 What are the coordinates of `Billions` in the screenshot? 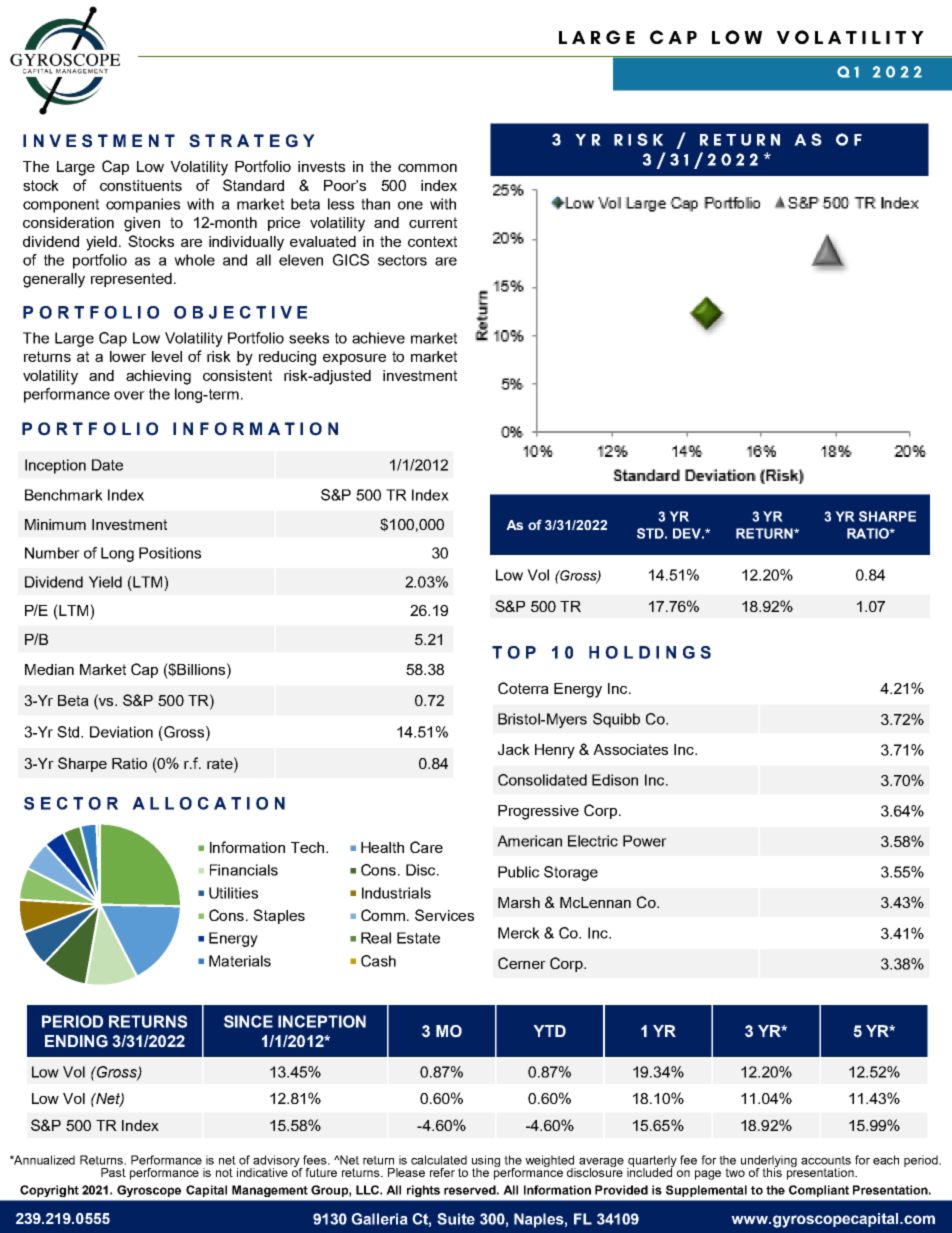 It's located at (202, 669).
